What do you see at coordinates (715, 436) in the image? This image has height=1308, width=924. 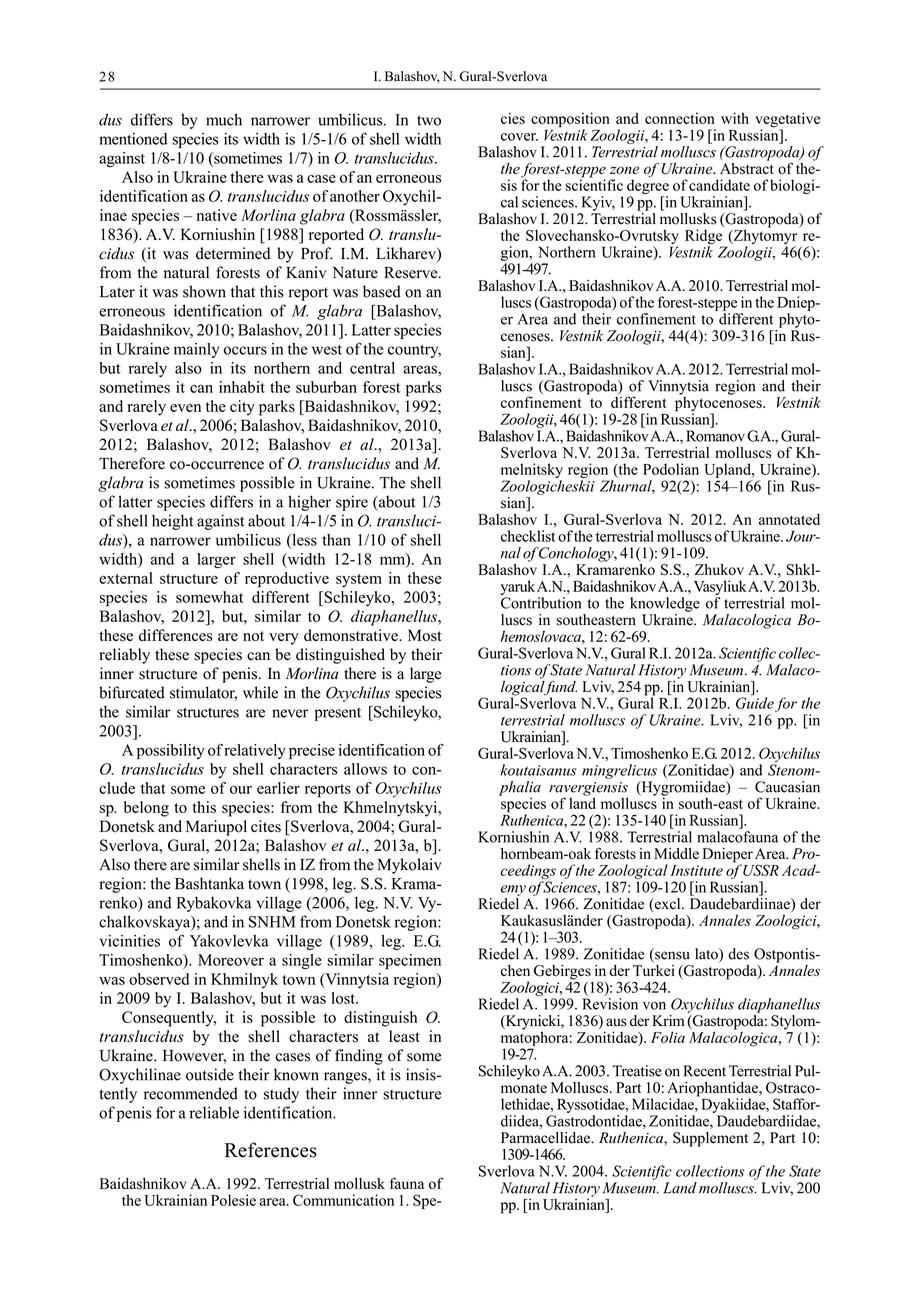 I see `Romanov` at bounding box center [715, 436].
